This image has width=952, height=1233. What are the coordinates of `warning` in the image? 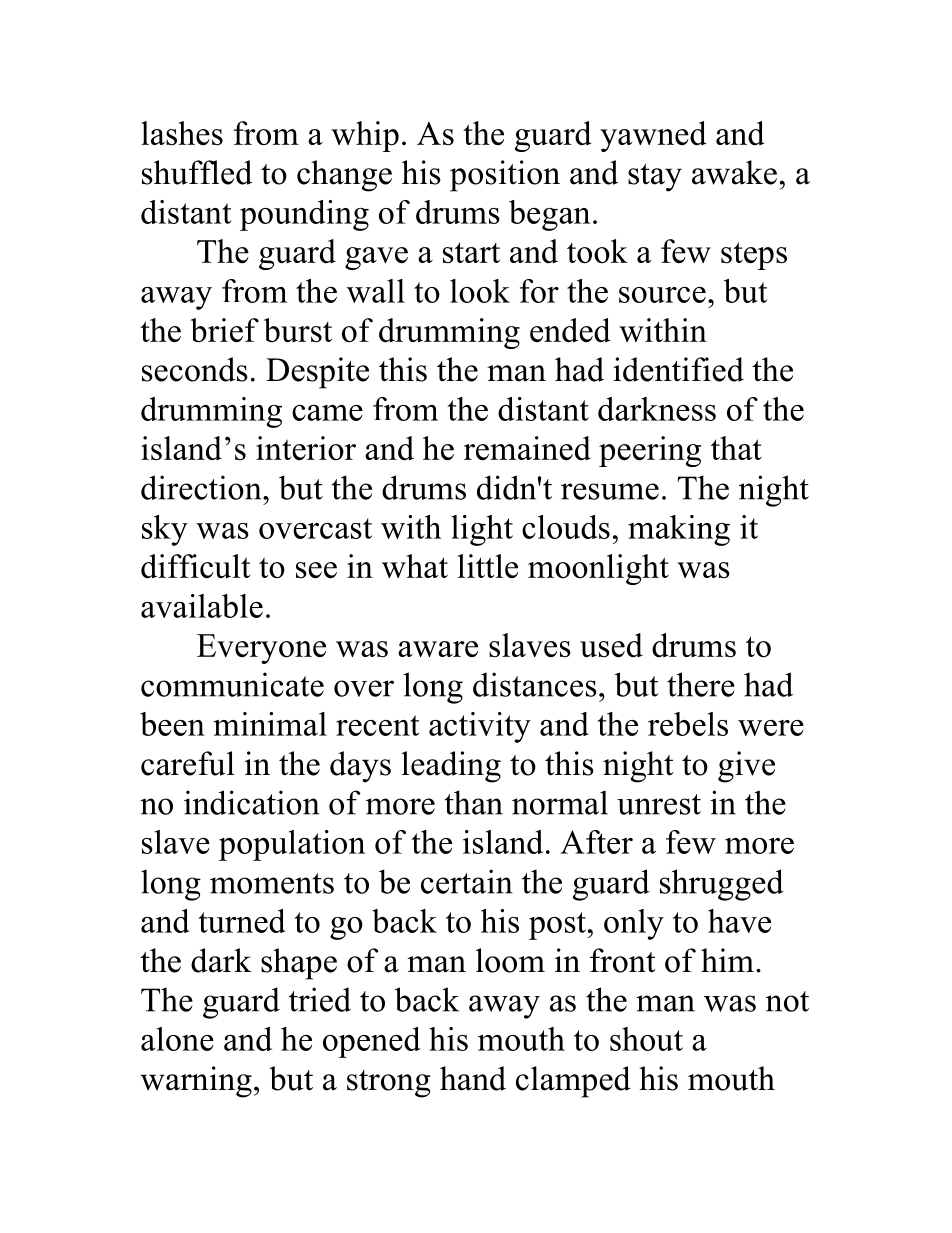 It's located at (196, 1082).
